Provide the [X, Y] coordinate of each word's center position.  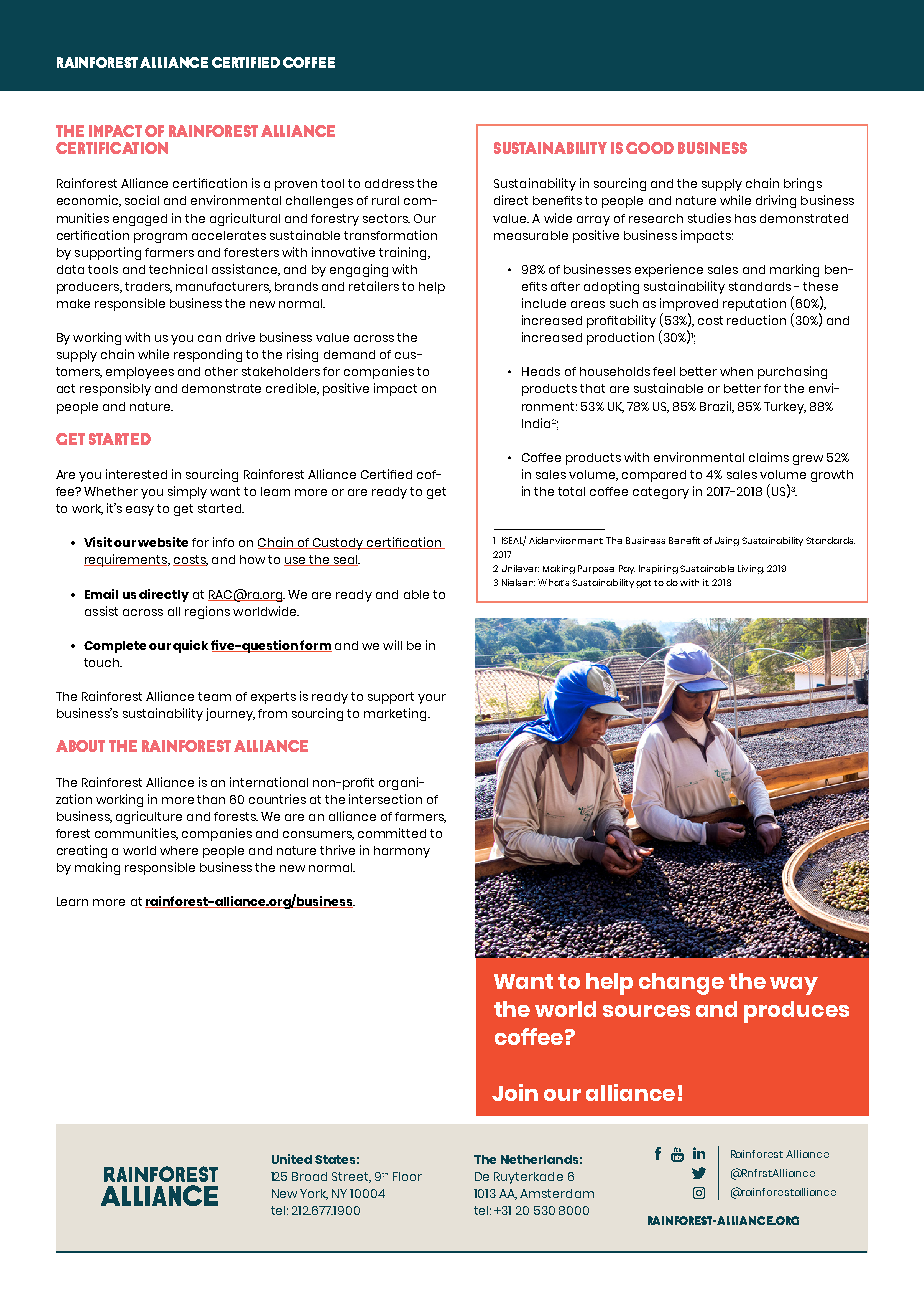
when [736, 371]
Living [751, 569]
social [142, 200]
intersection [385, 799]
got [643, 584]
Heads [541, 371]
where [179, 850]
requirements [126, 560]
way [794, 986]
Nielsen [518, 582]
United [292, 1159]
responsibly [115, 389]
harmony [402, 852]
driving [776, 201]
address [389, 183]
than [211, 799]
